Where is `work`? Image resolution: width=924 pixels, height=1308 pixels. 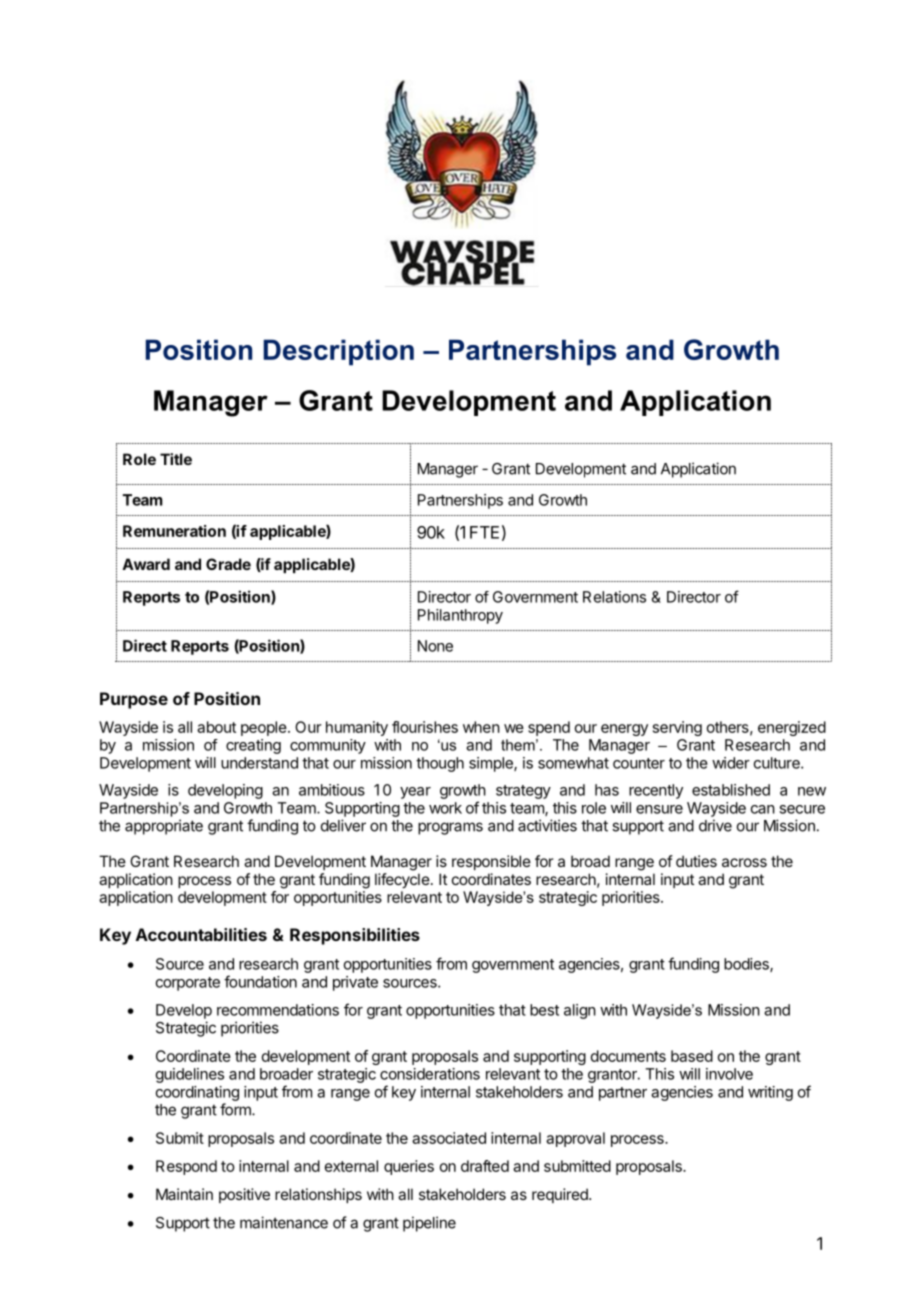
work is located at coordinates (445, 808).
